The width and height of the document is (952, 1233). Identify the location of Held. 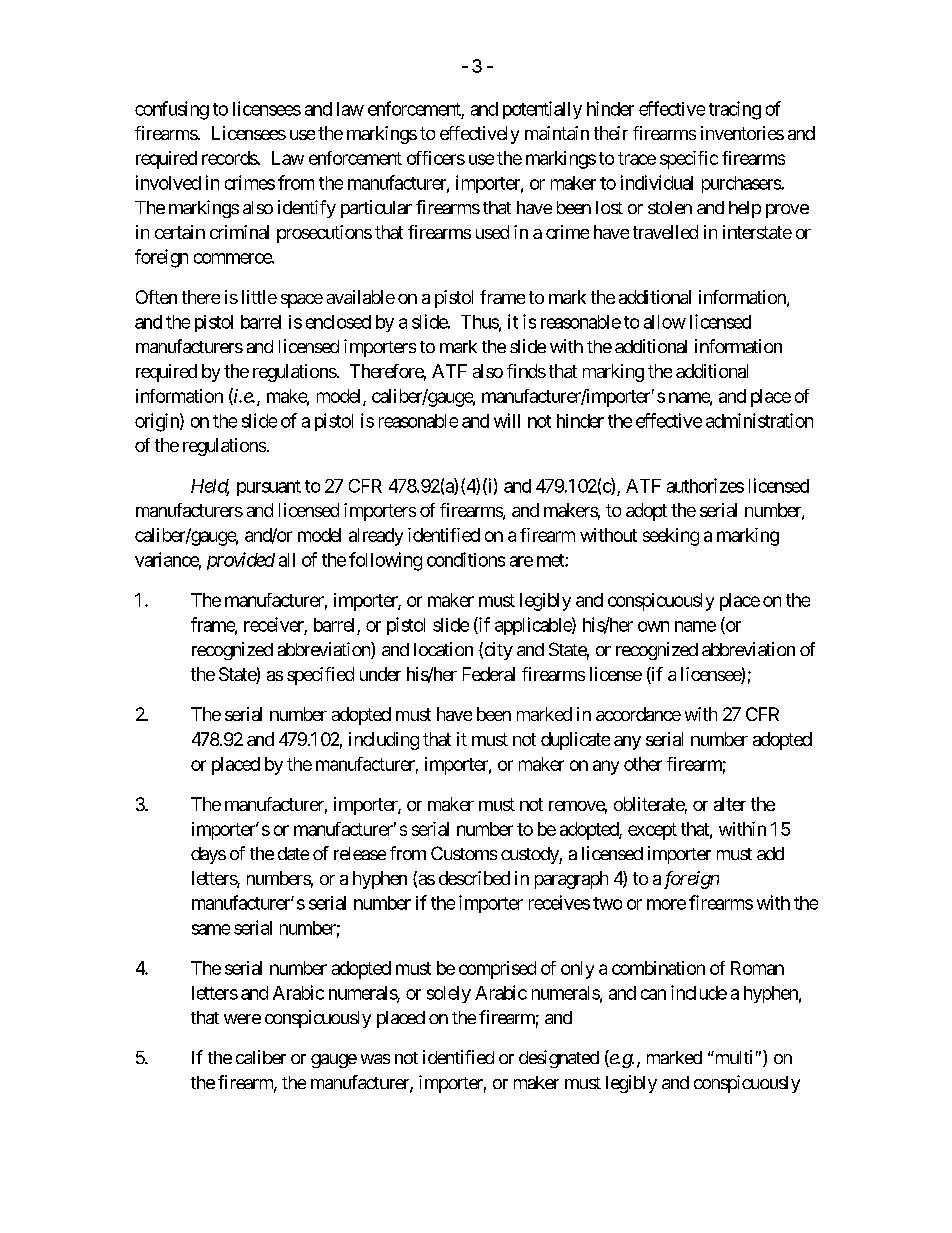
(210, 487).
